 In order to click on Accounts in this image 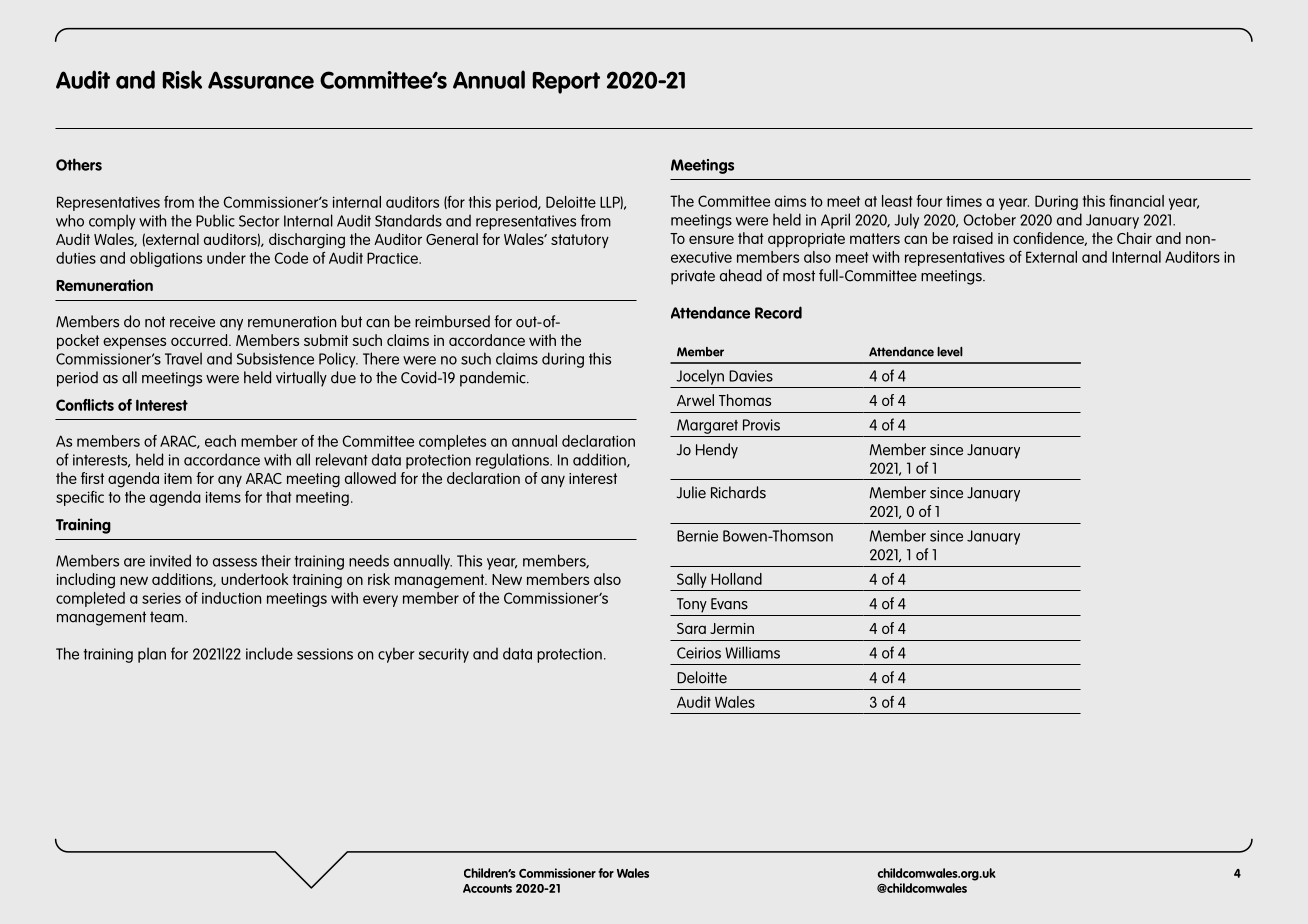, I will do `click(487, 888)`.
